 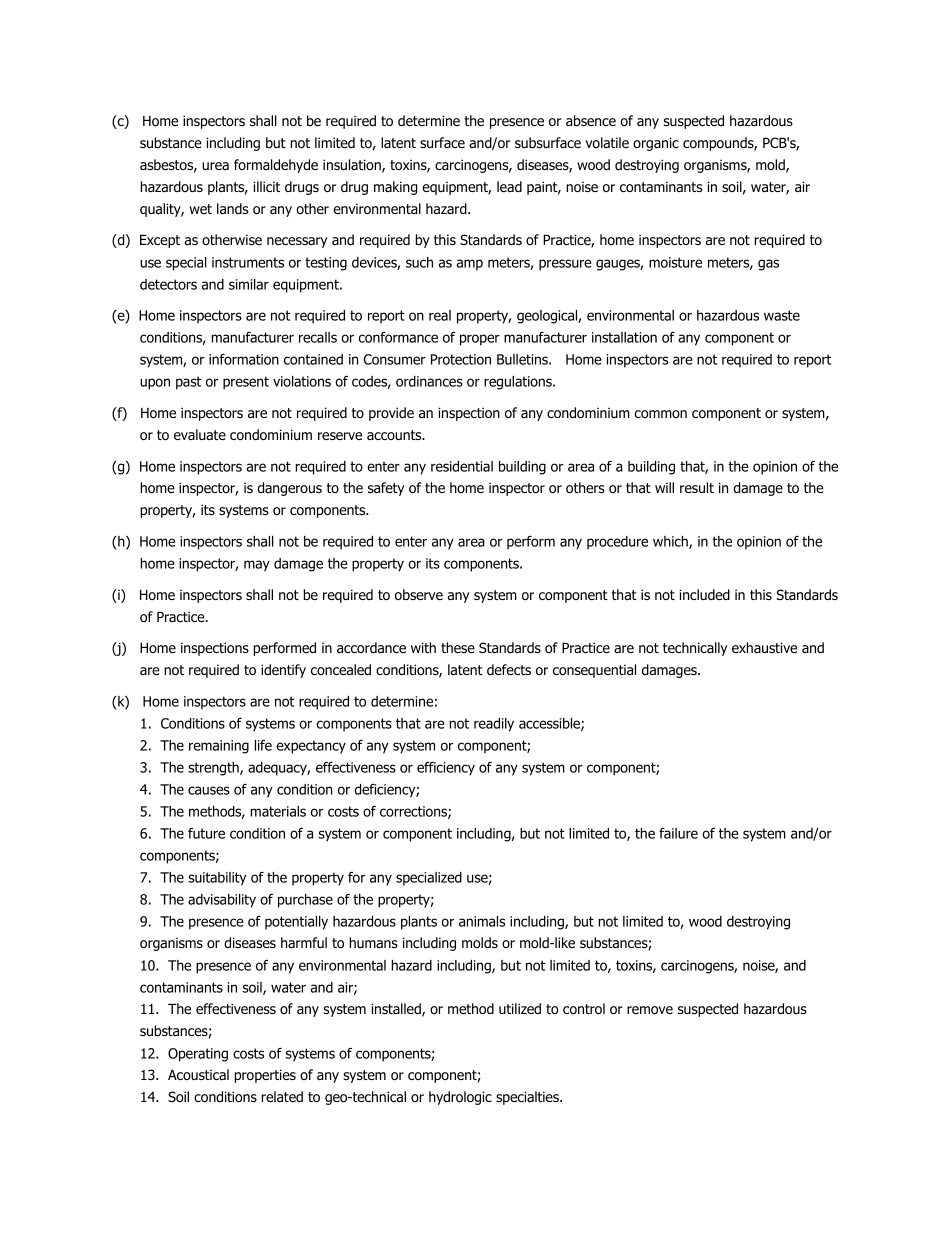 What do you see at coordinates (494, 725) in the screenshot?
I see `readily` at bounding box center [494, 725].
